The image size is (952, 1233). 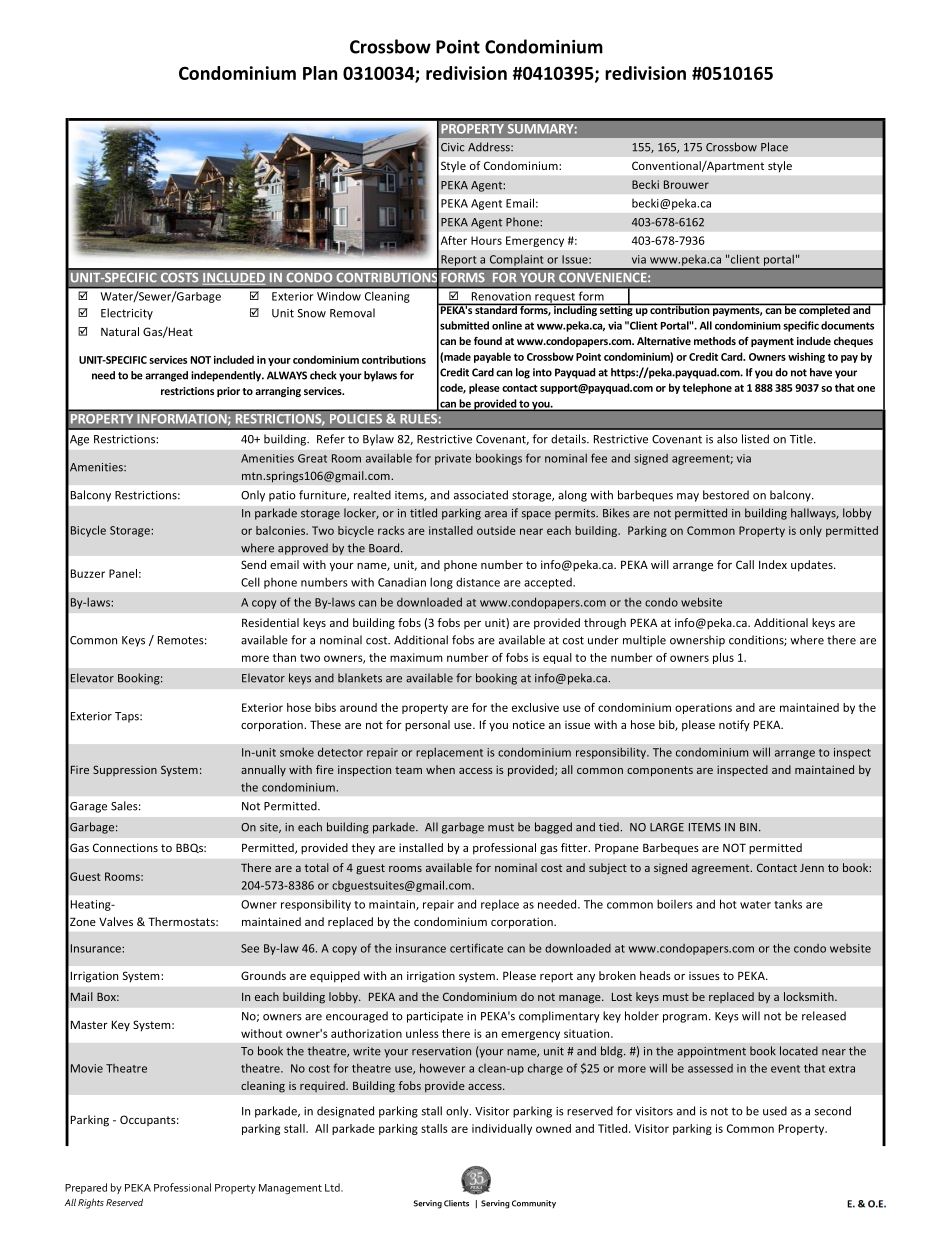 I want to click on Prepared, so click(x=86, y=1188).
